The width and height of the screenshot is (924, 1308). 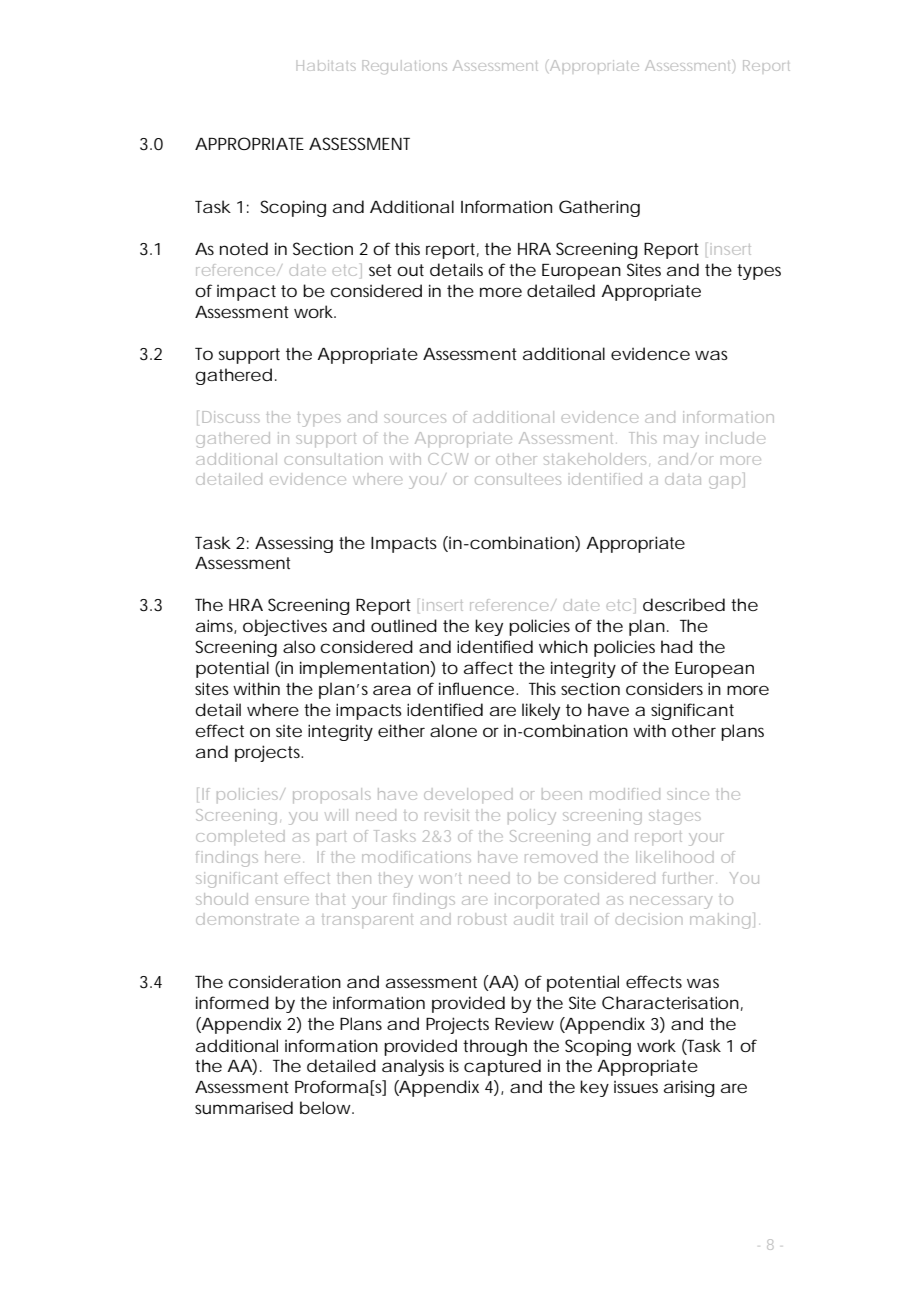 I want to click on developed, so click(x=468, y=795).
